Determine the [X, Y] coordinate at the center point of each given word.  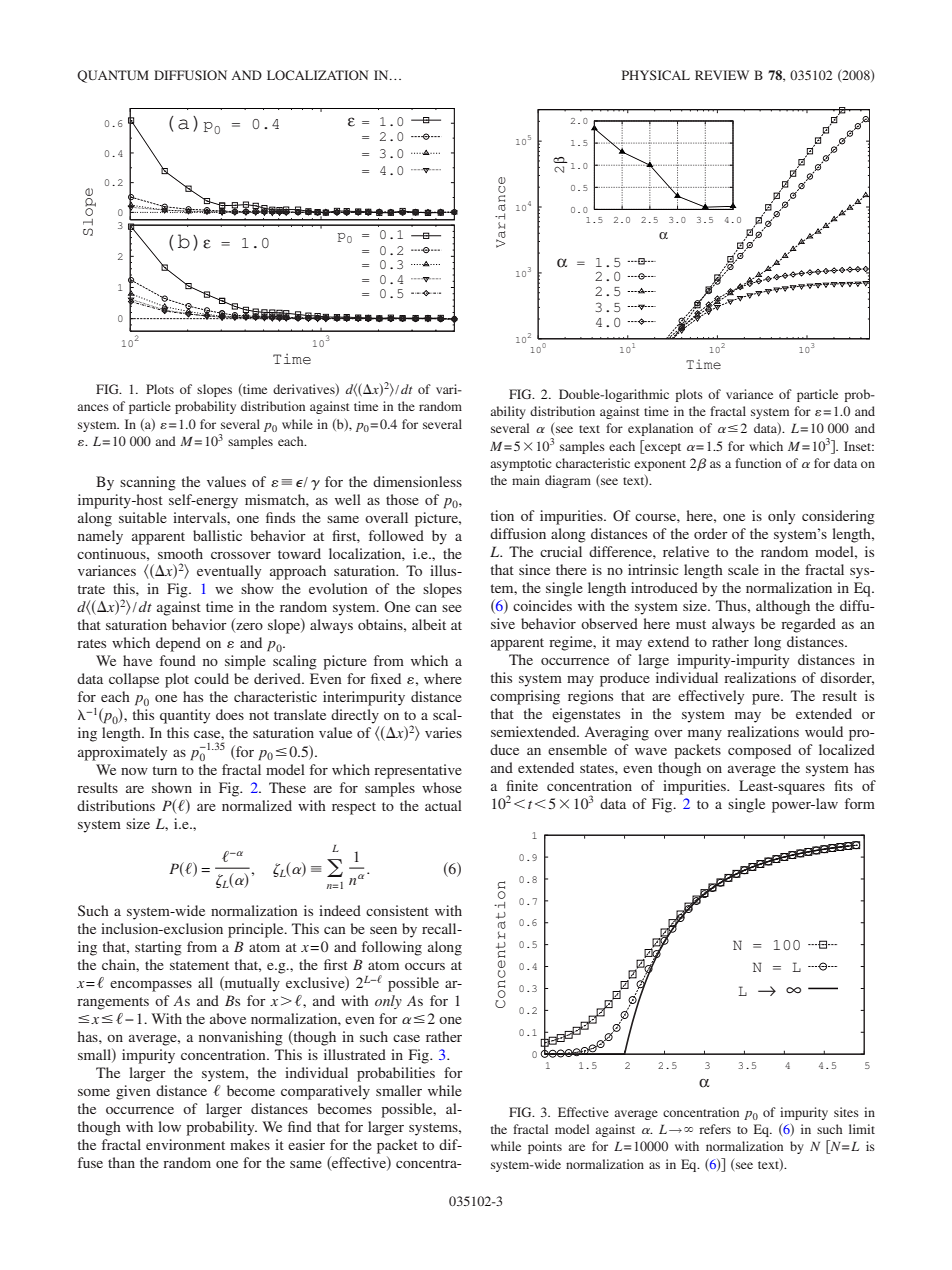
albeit [429, 624]
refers [715, 1129]
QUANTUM [113, 76]
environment [185, 1144]
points [545, 1147]
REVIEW [722, 75]
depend [178, 644]
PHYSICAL [656, 75]
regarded [808, 625]
